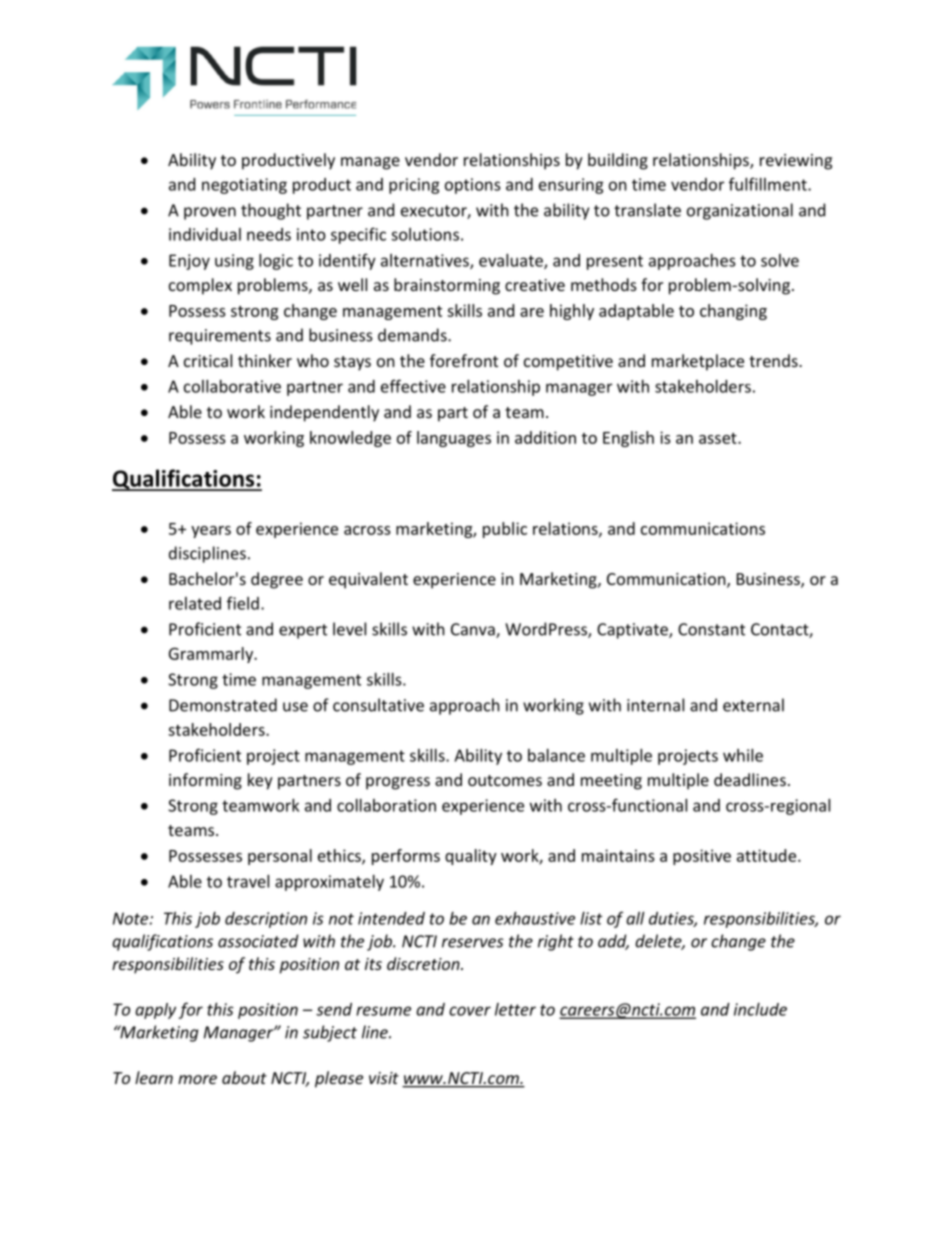  I want to click on field, so click(243, 603).
